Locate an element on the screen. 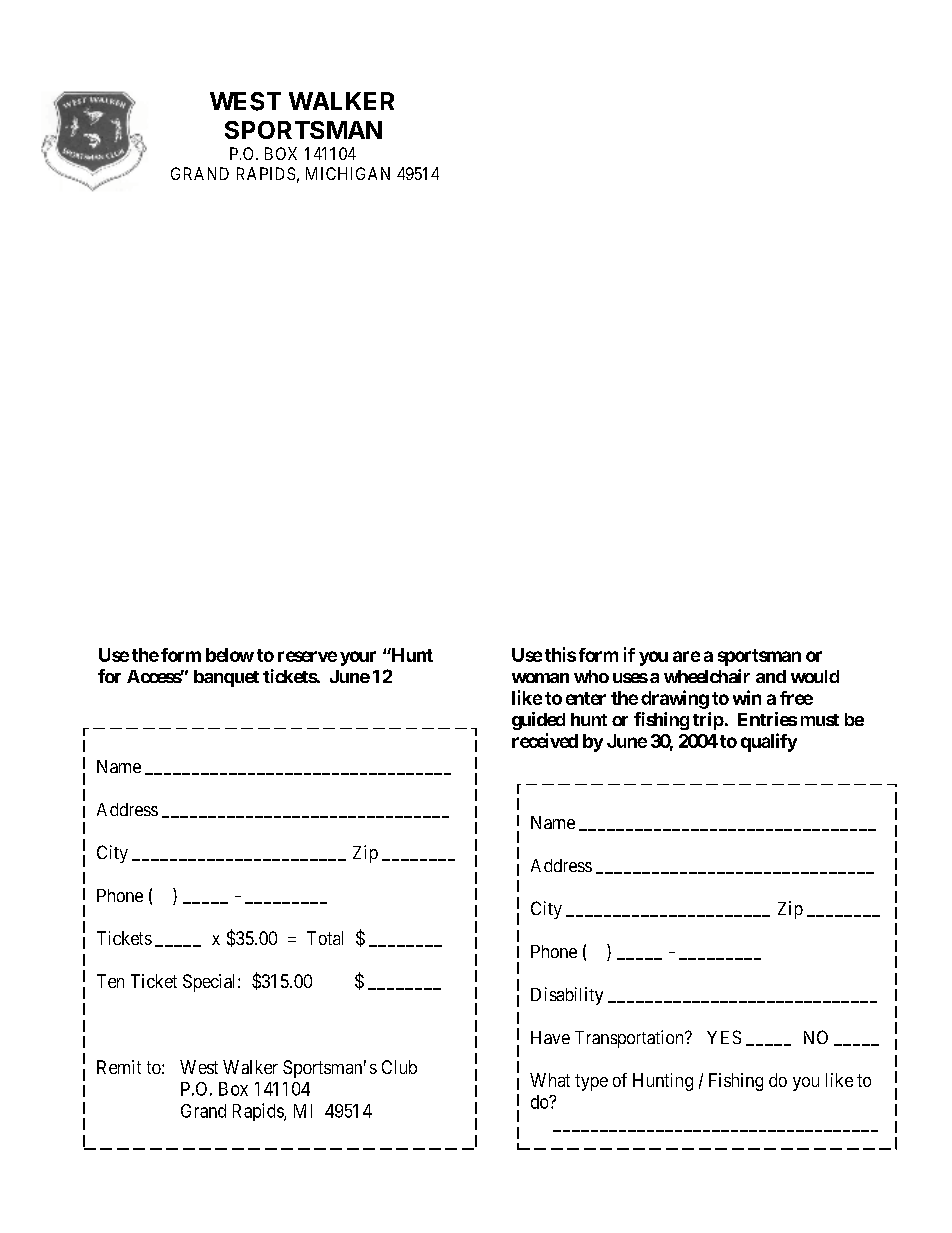 The width and height of the screenshot is (952, 1233). Club is located at coordinates (399, 1067).
